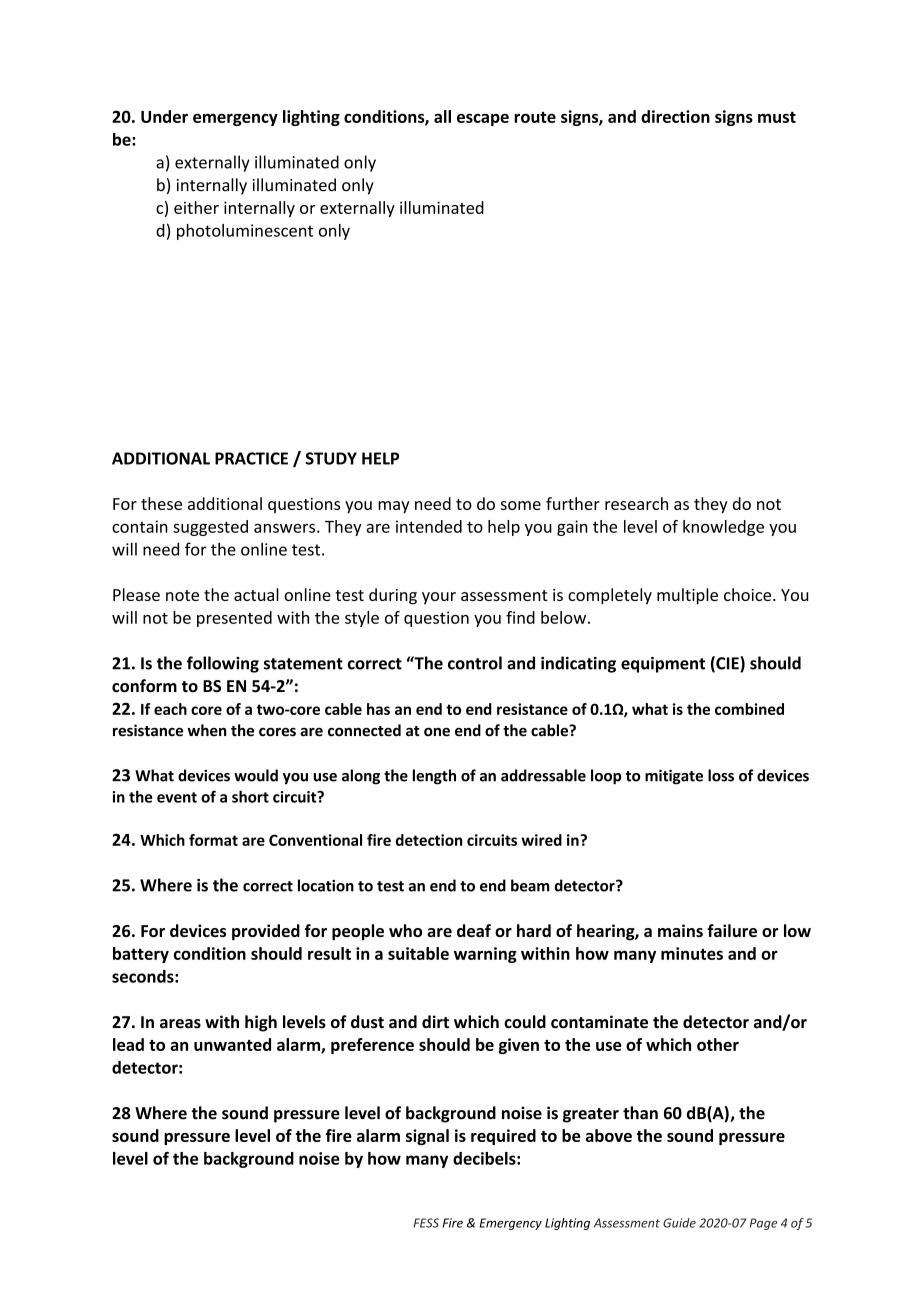 This page has height=1309, width=924. What do you see at coordinates (663, 665) in the page?
I see `equipment` at bounding box center [663, 665].
